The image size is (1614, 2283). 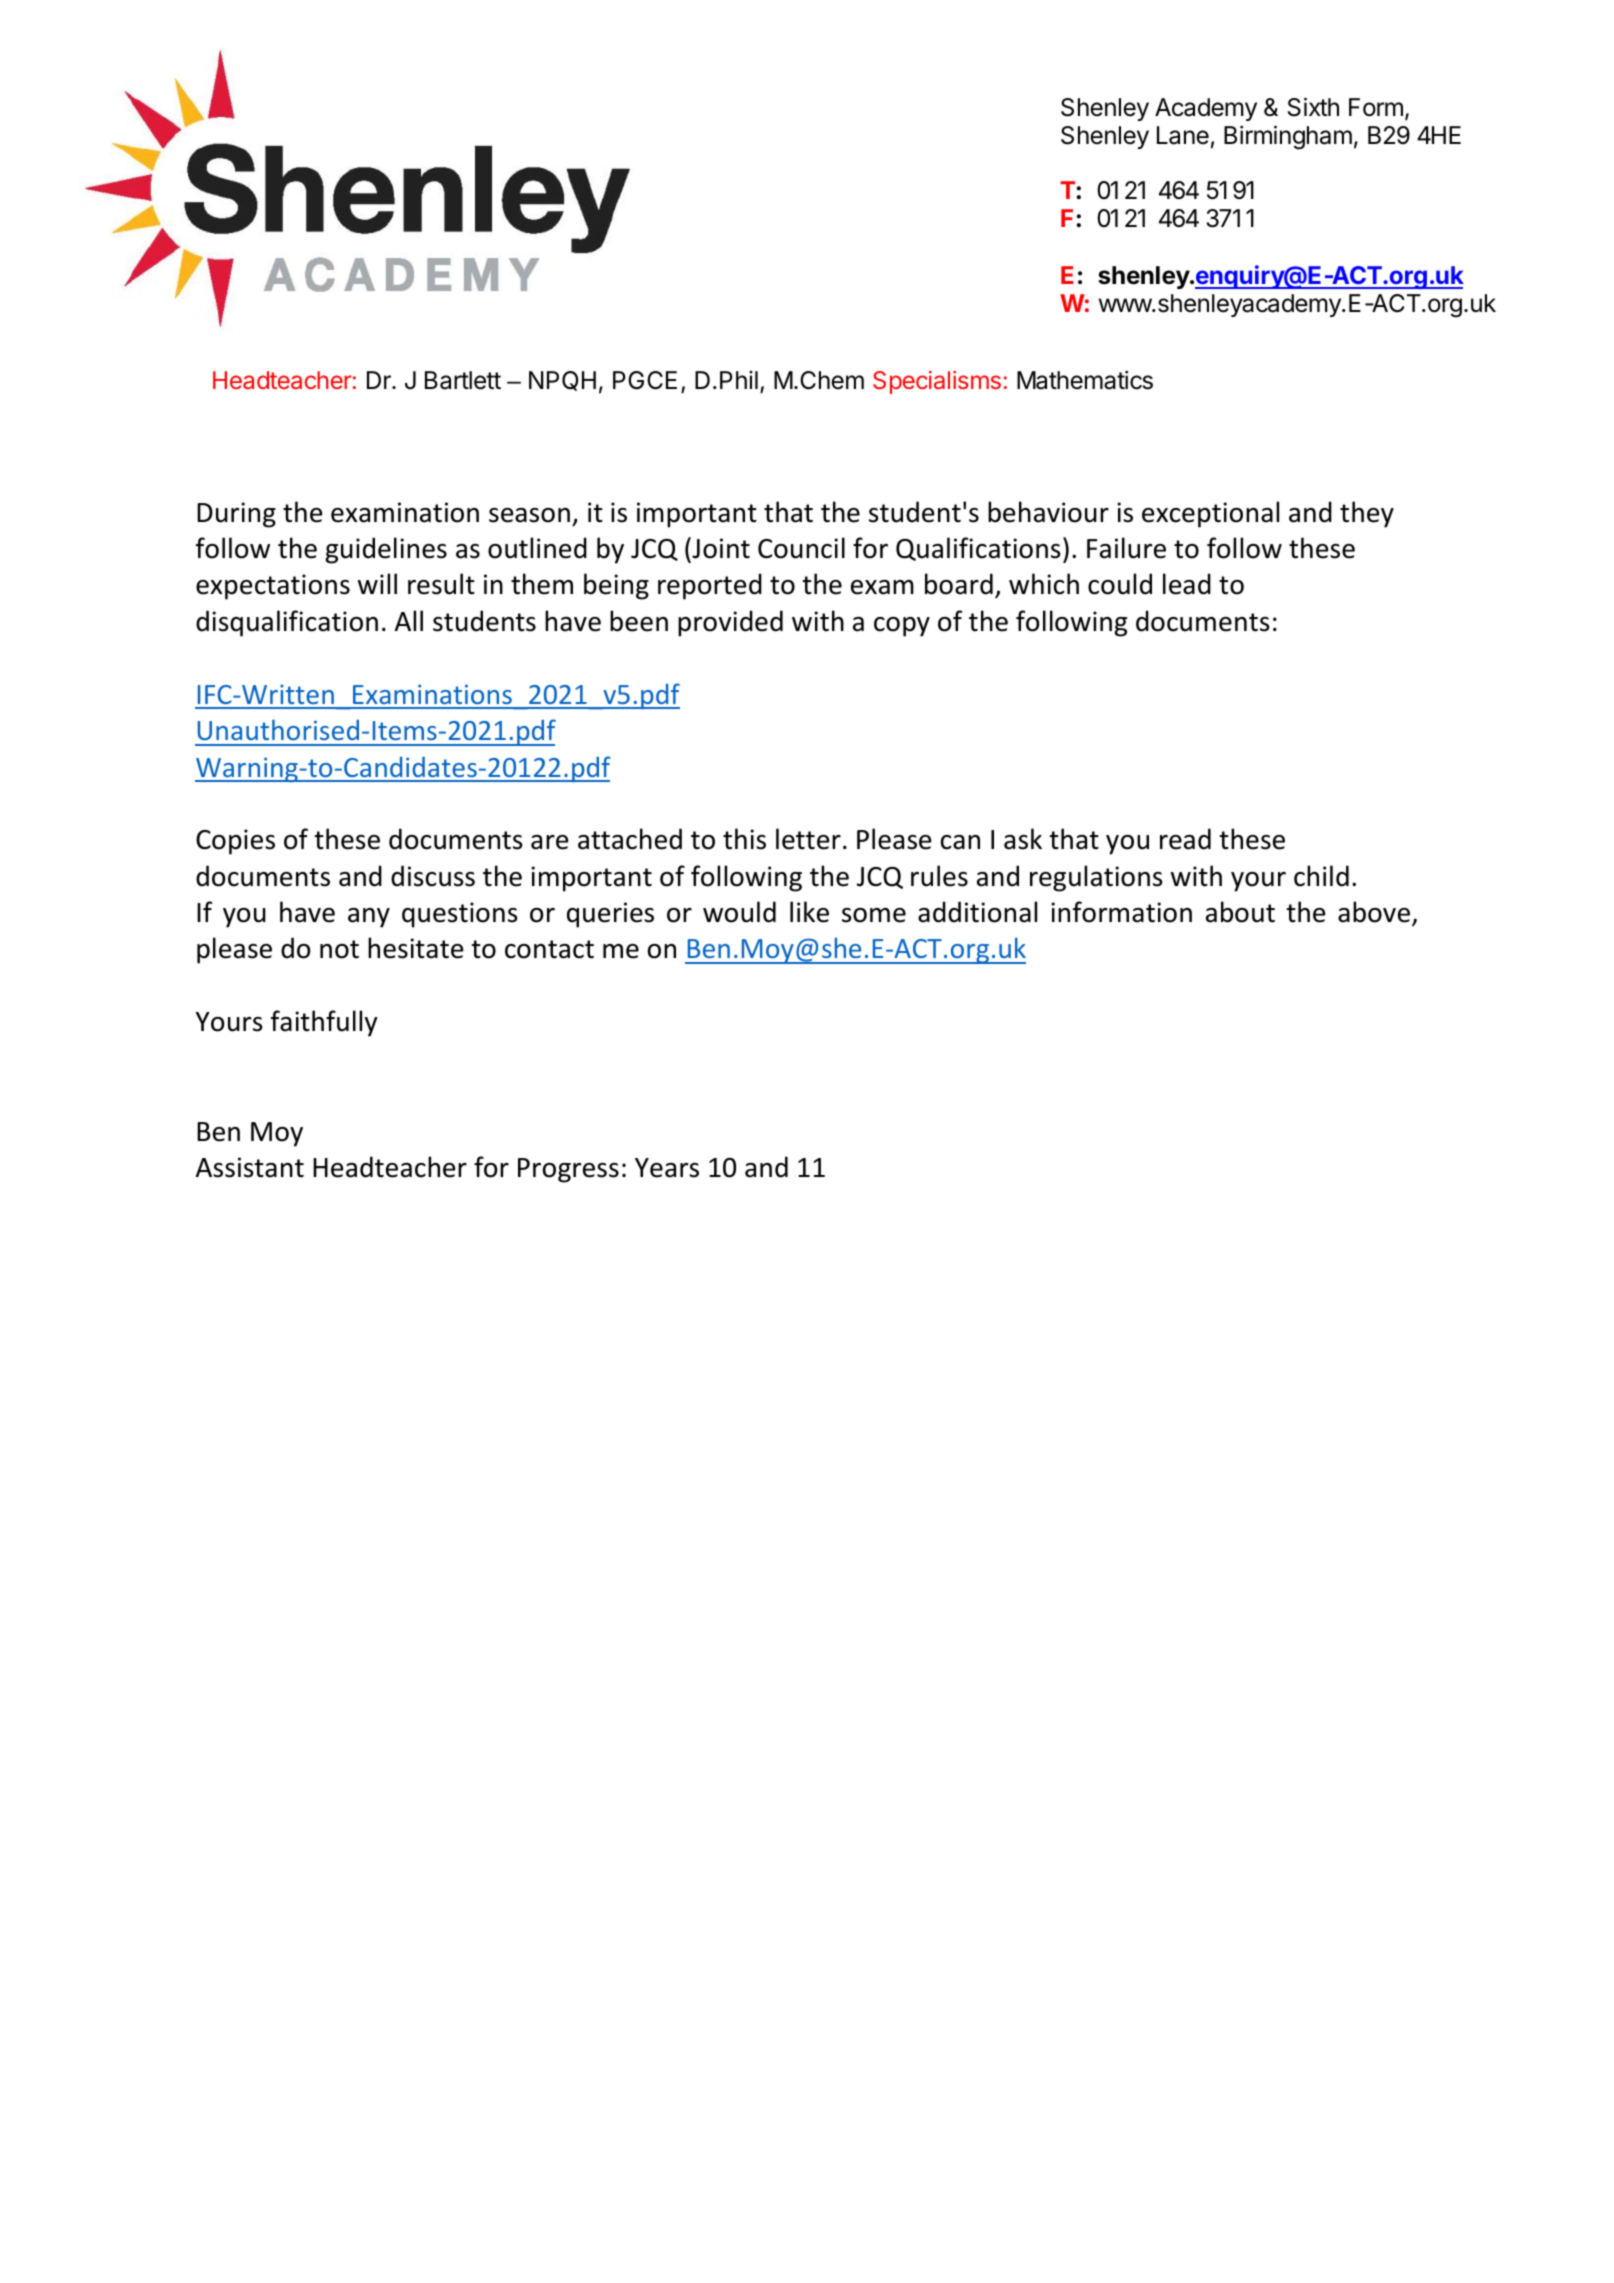 What do you see at coordinates (235, 842) in the screenshot?
I see `Copies` at bounding box center [235, 842].
